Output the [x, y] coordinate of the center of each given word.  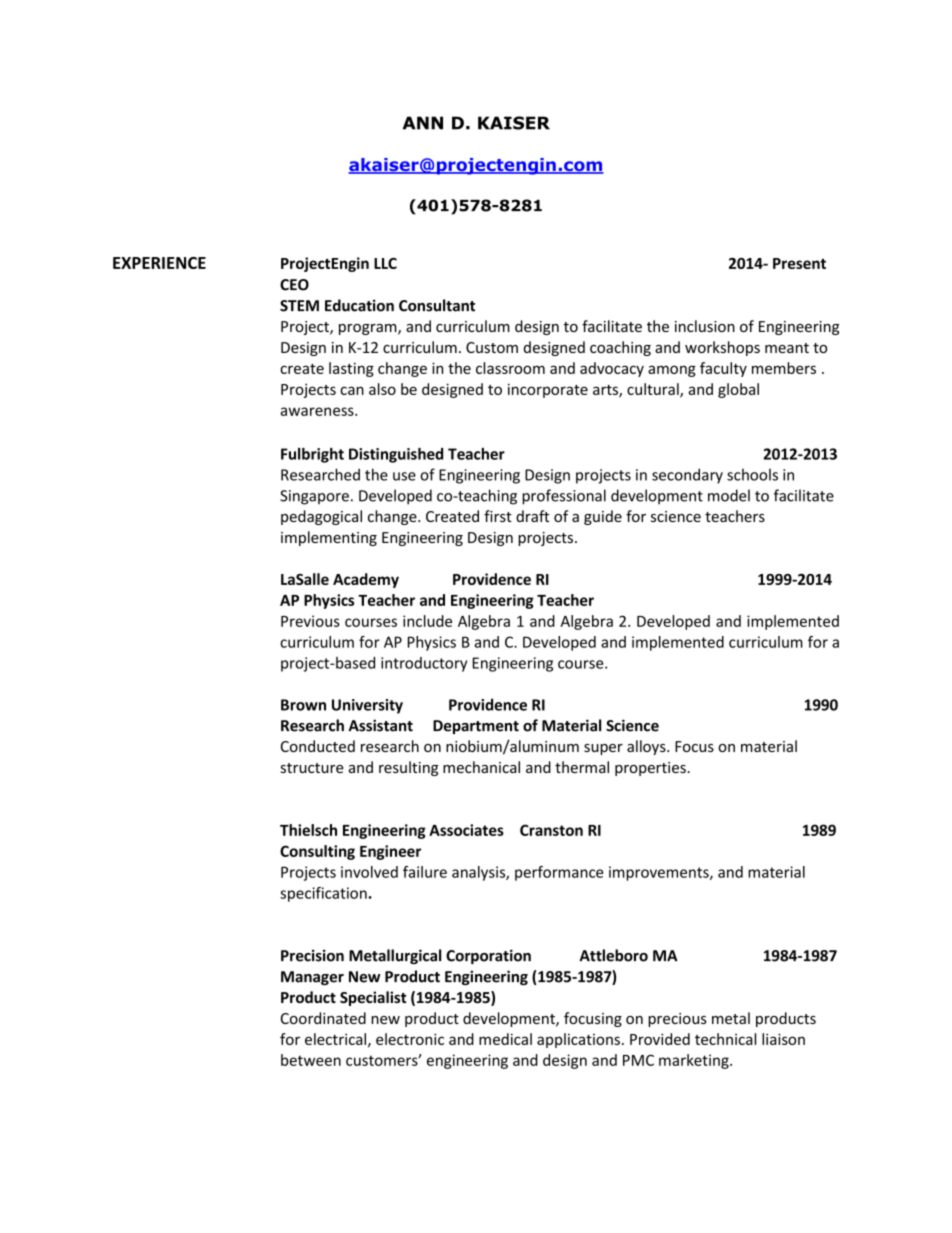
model [729, 495]
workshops [722, 348]
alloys [647, 747]
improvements [660, 873]
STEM [299, 306]
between [311, 1060]
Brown [303, 705]
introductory [424, 664]
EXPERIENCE [159, 263]
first [498, 516]
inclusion [705, 326]
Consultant [437, 305]
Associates [466, 830]
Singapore [314, 497]
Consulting [317, 852]
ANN [423, 123]
